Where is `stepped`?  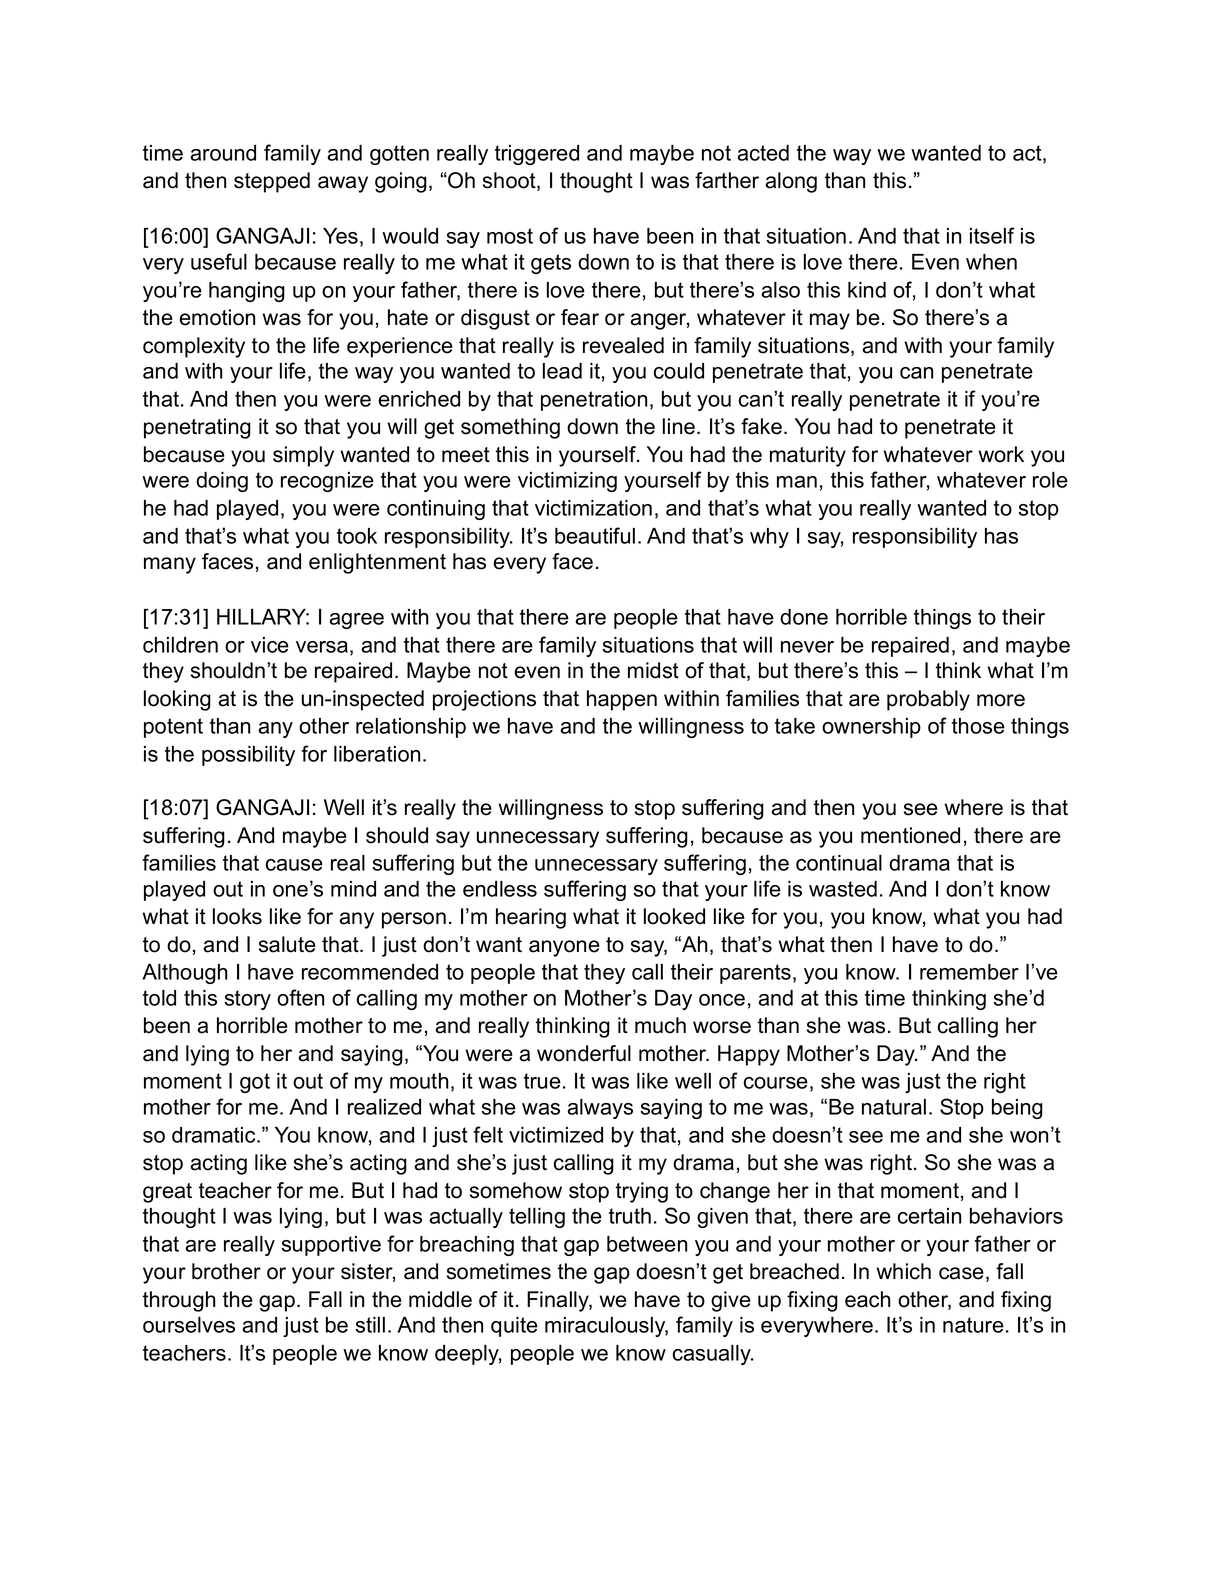
stepped is located at coordinates (272, 182).
